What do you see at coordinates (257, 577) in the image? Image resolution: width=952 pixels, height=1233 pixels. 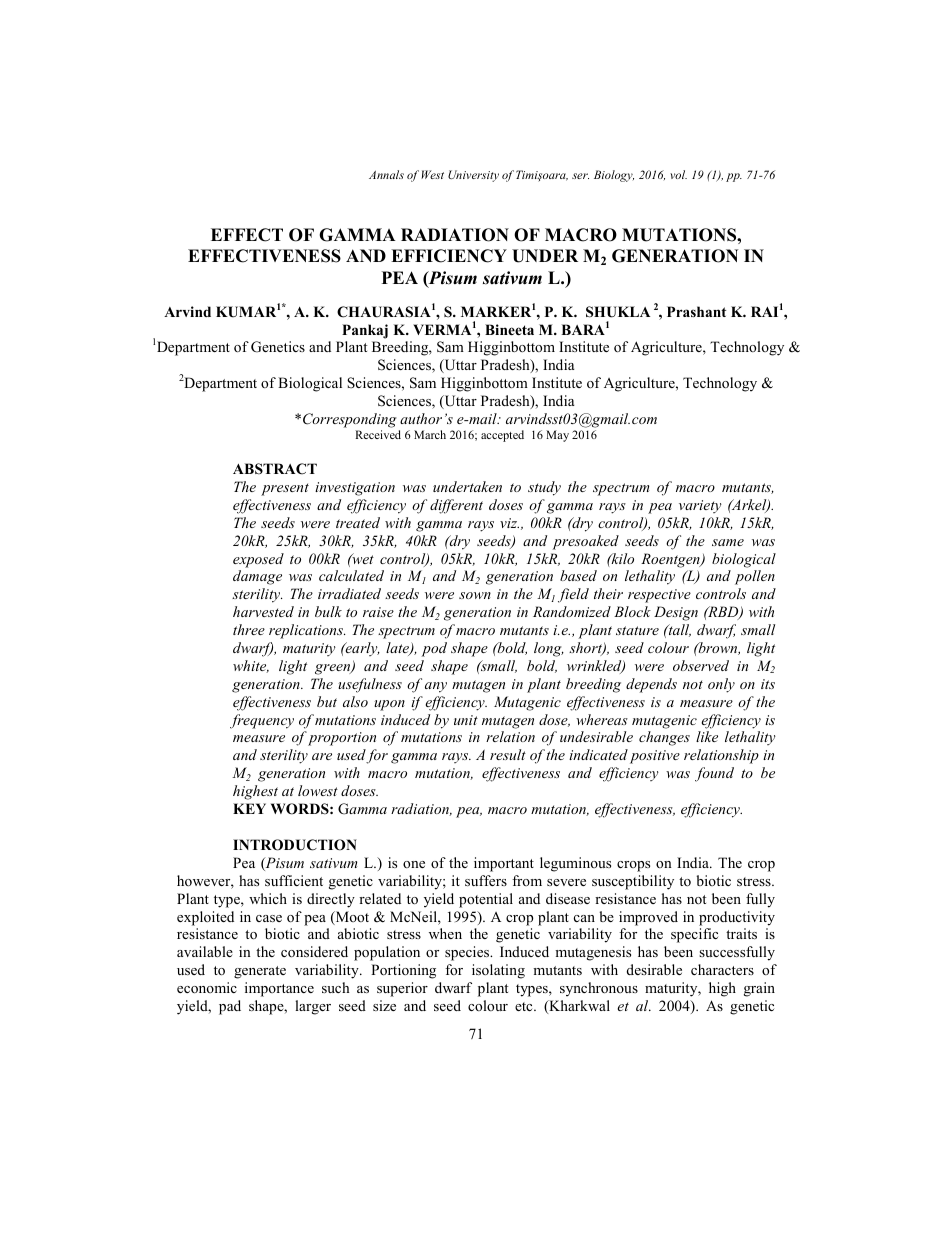 I see `damage` at bounding box center [257, 577].
